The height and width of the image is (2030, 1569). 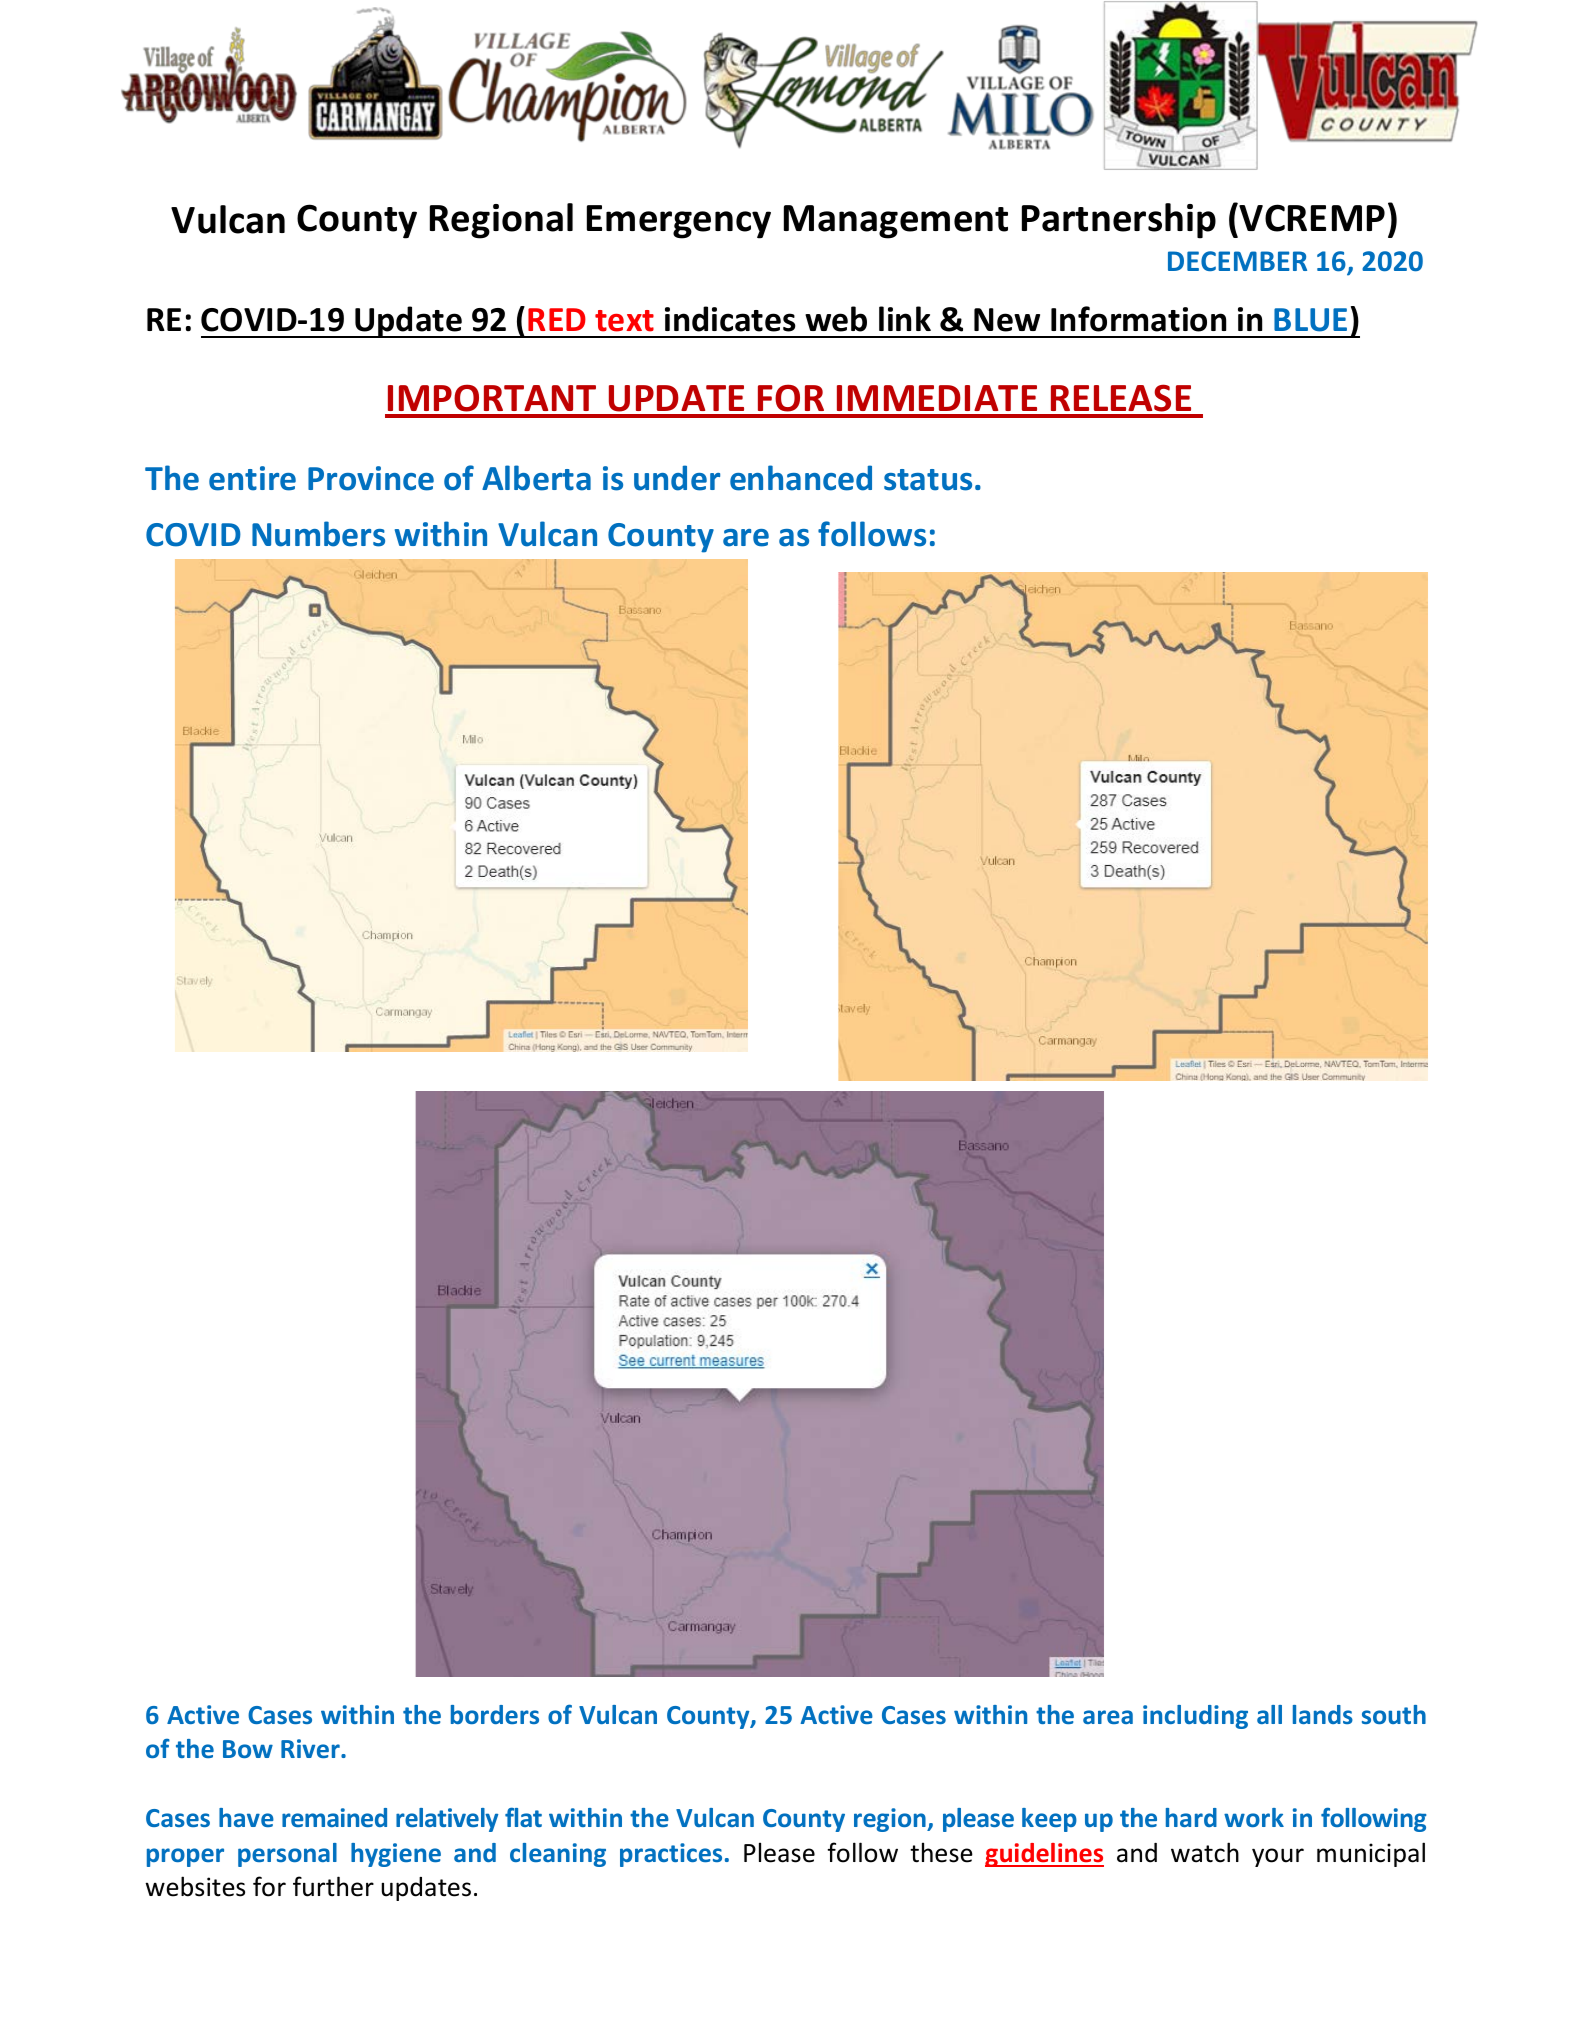 I want to click on borders, so click(x=495, y=1714).
